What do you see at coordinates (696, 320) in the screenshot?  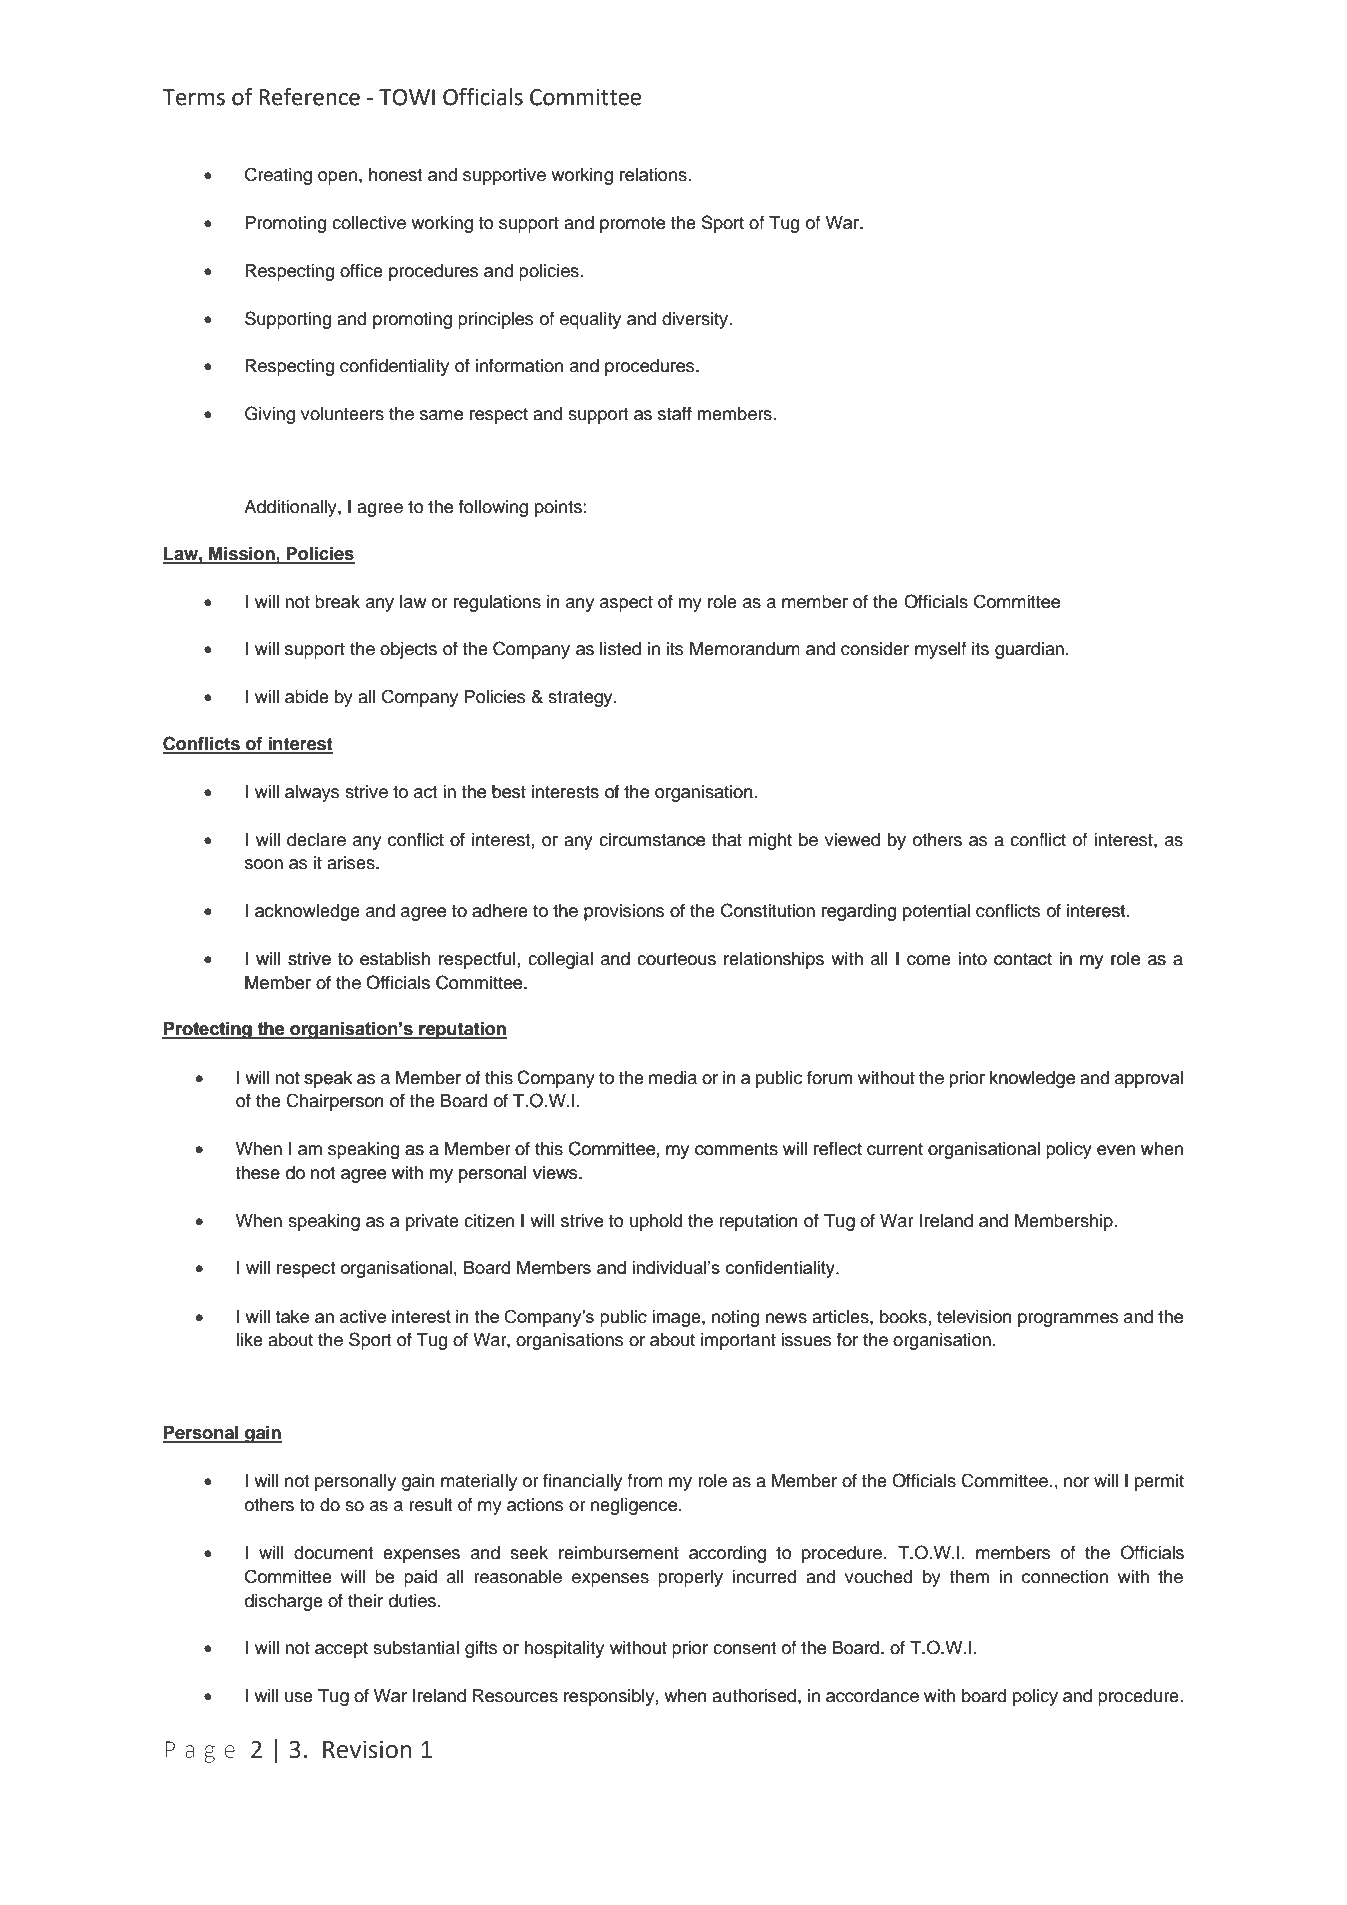 I see `diversity` at bounding box center [696, 320].
